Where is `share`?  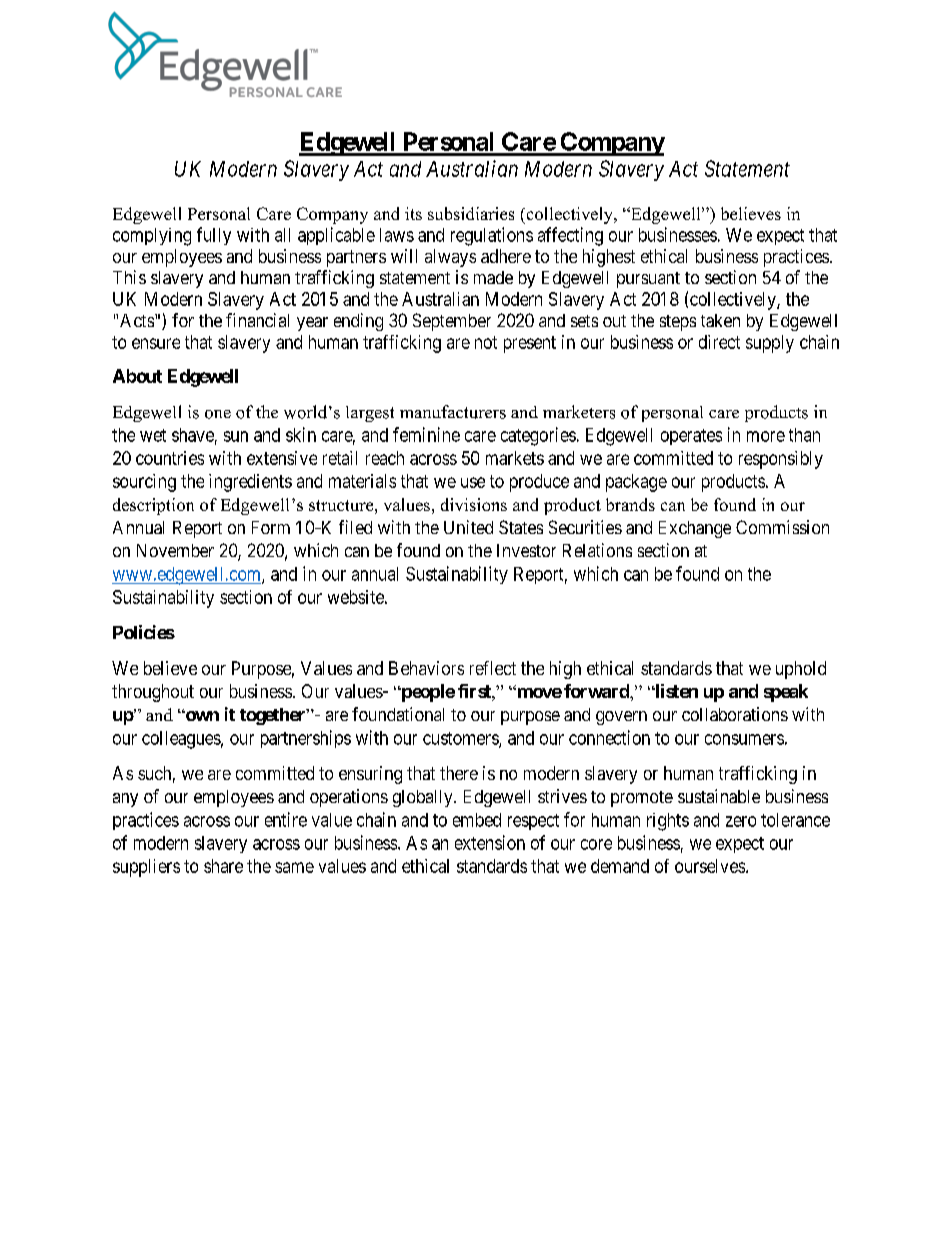
share is located at coordinates (223, 866).
